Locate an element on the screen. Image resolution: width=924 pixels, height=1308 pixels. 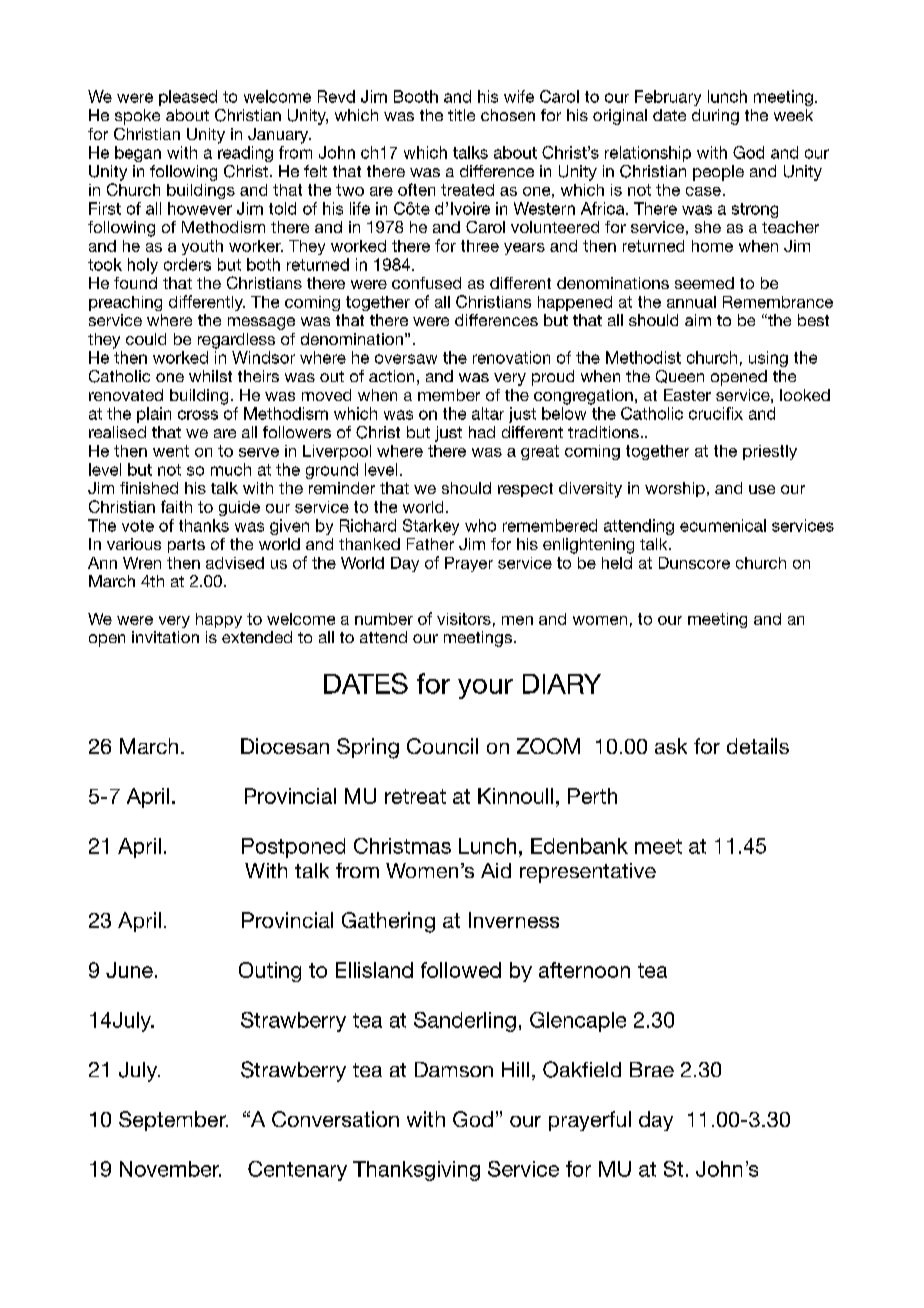
invitation is located at coordinates (165, 637).
